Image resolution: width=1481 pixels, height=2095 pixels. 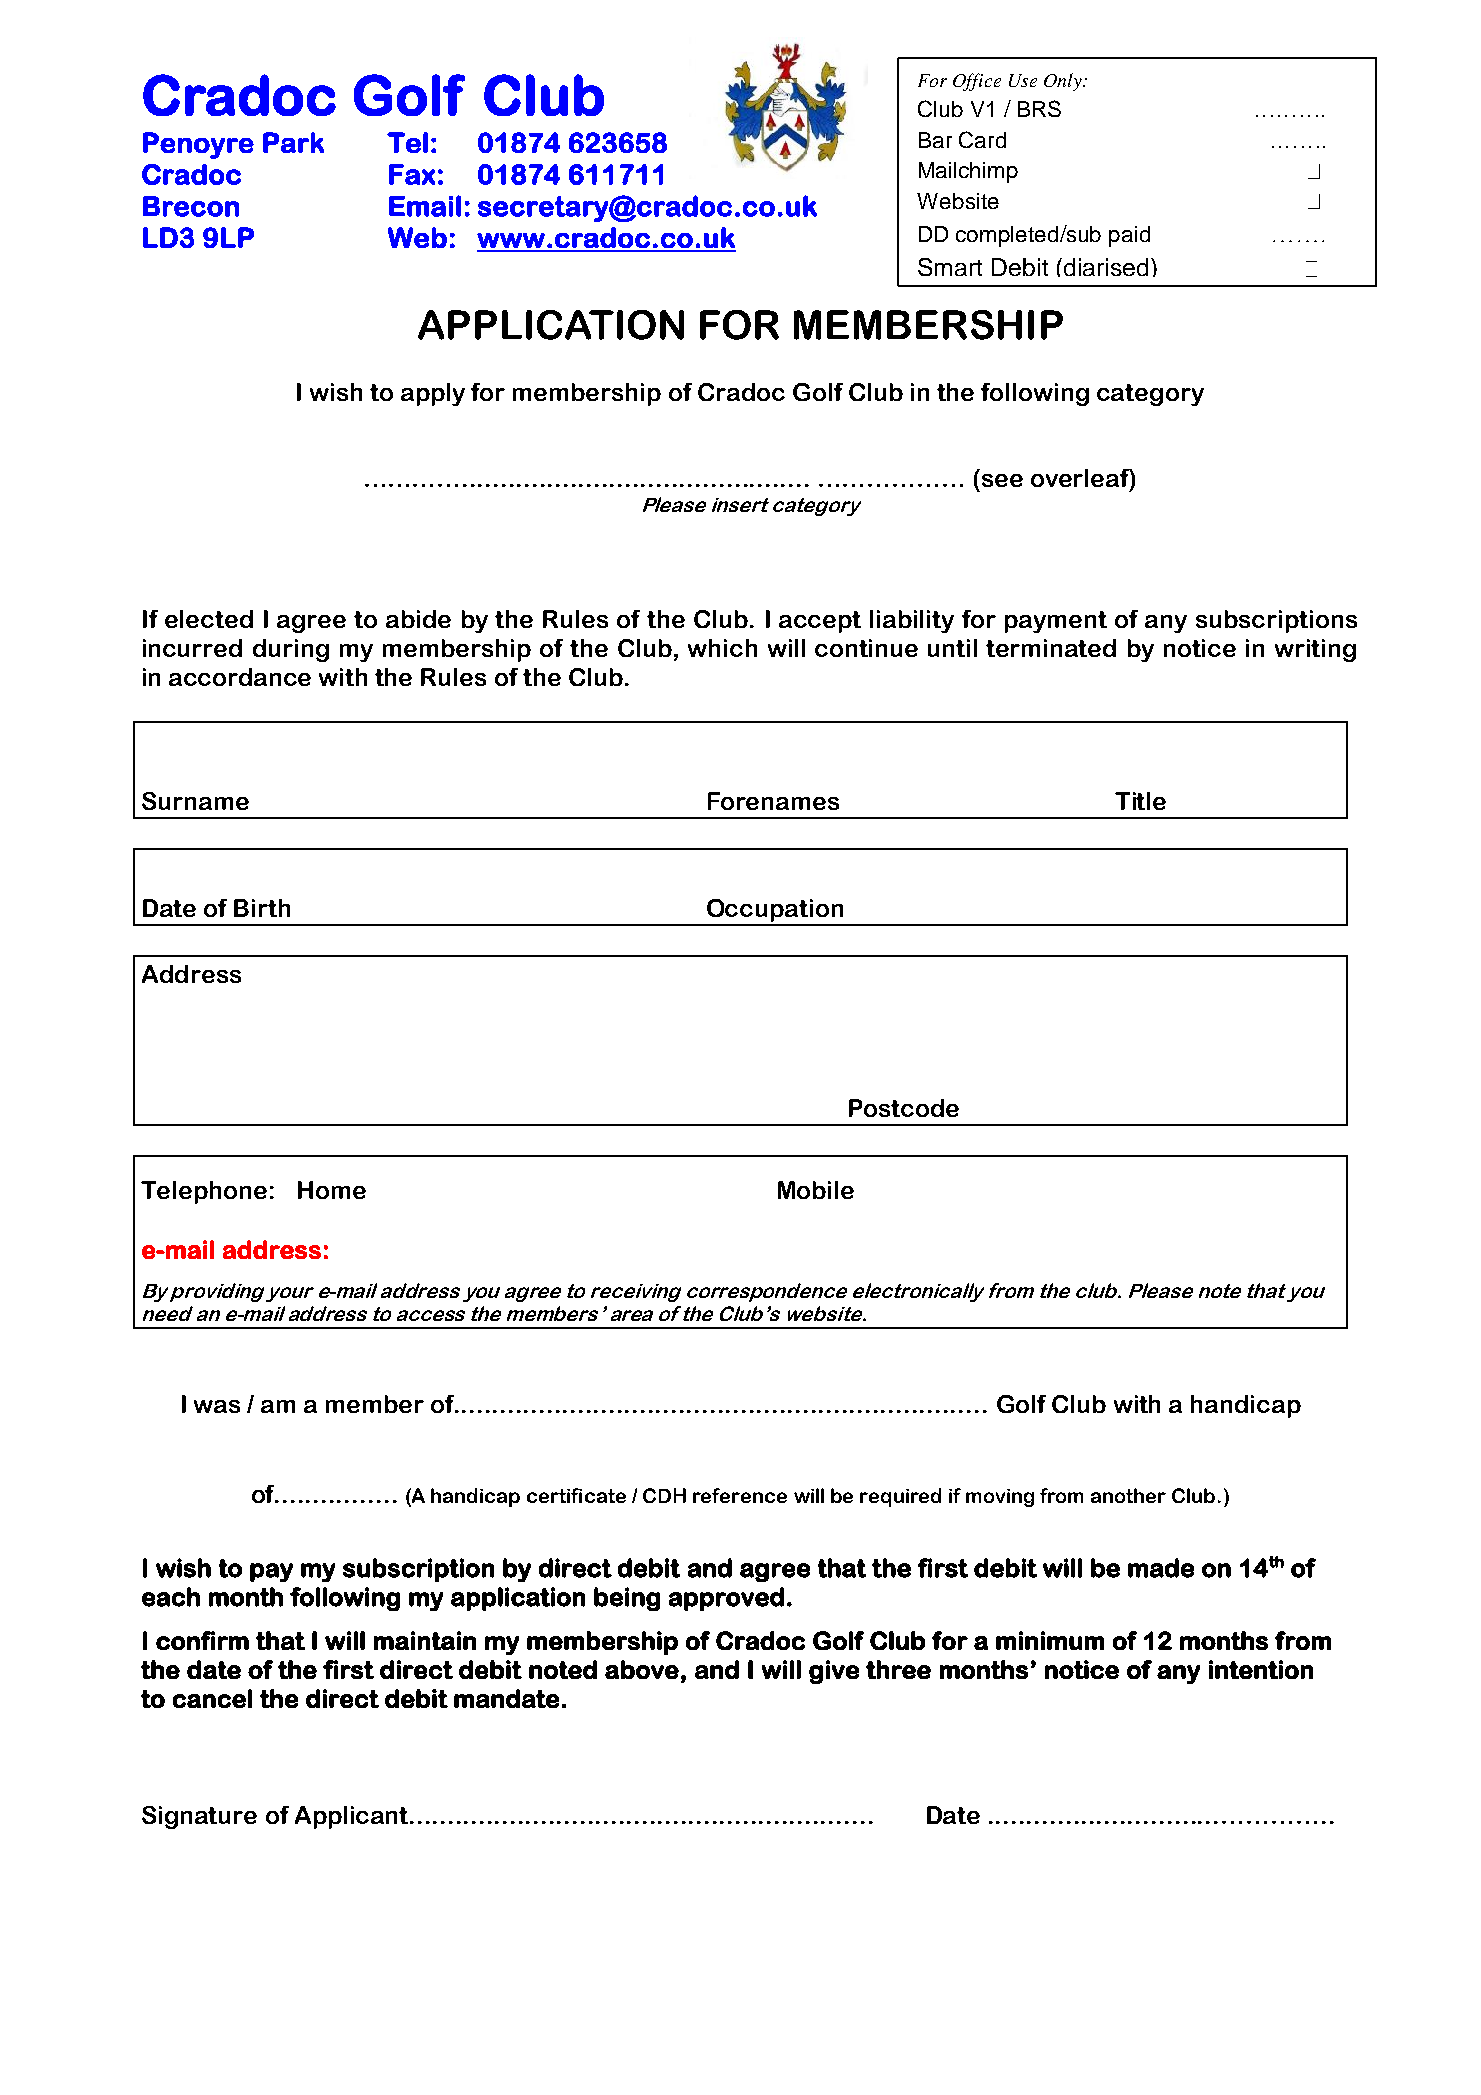 I want to click on give, so click(x=834, y=1672).
